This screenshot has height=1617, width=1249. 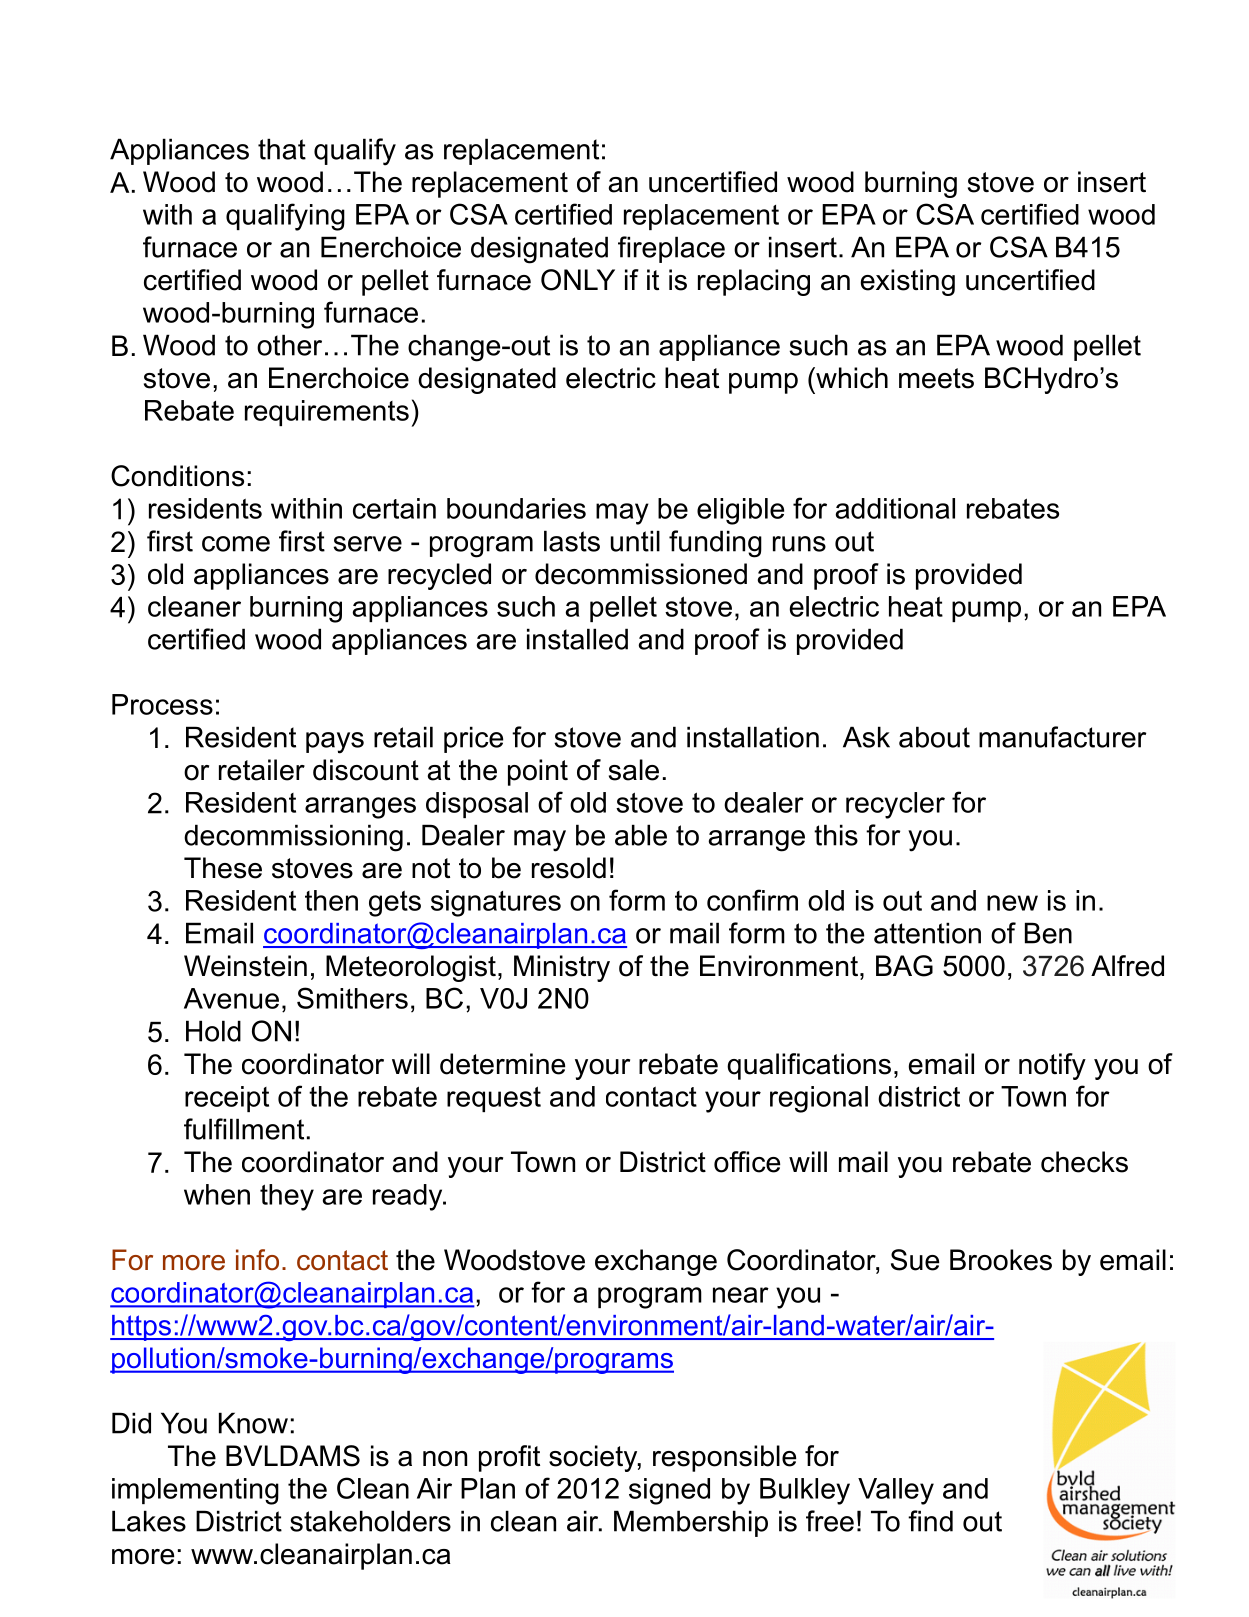 What do you see at coordinates (578, 280) in the screenshot?
I see `ONLY` at bounding box center [578, 280].
